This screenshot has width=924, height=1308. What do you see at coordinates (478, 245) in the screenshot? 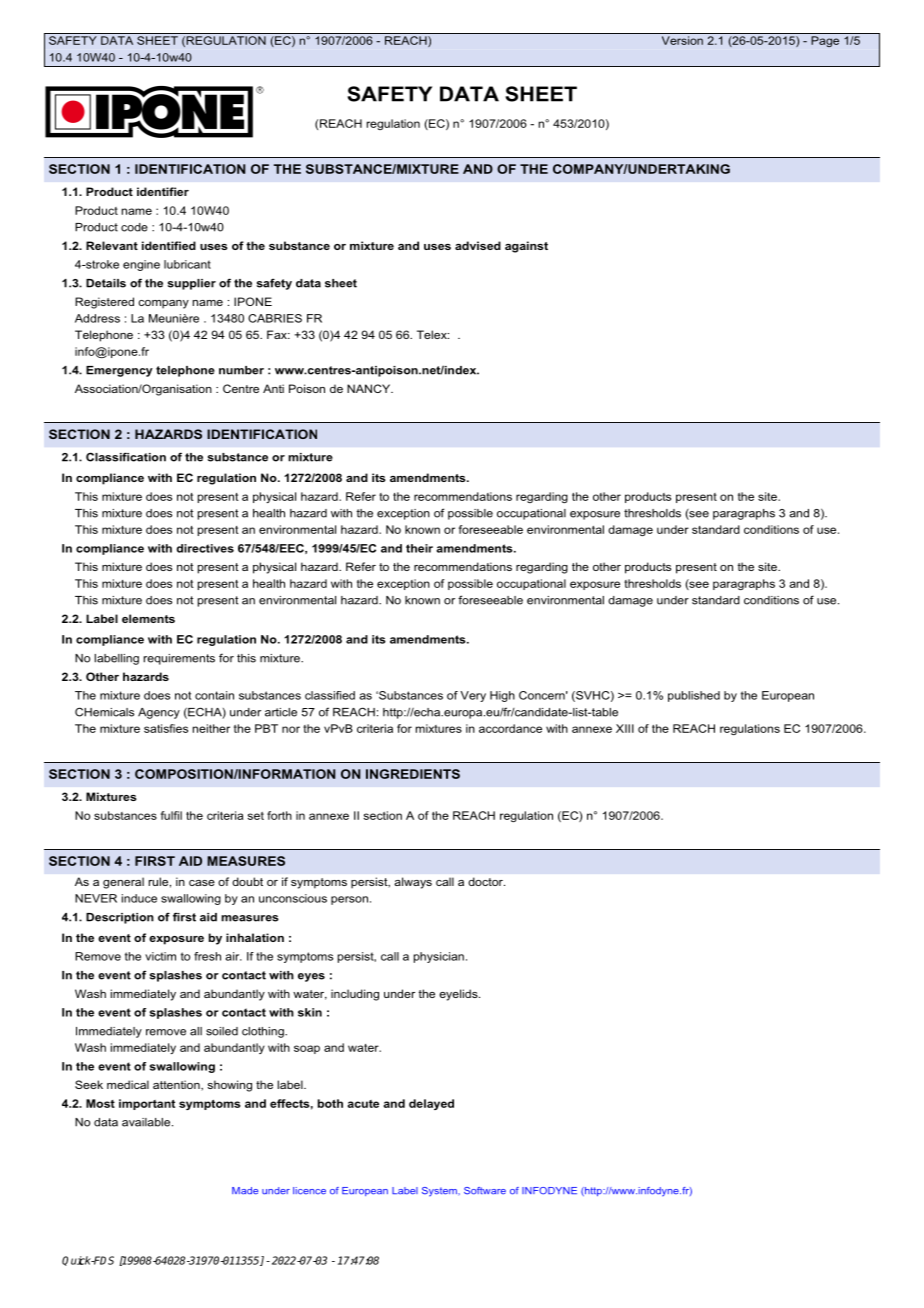
I see `advised` at bounding box center [478, 245].
